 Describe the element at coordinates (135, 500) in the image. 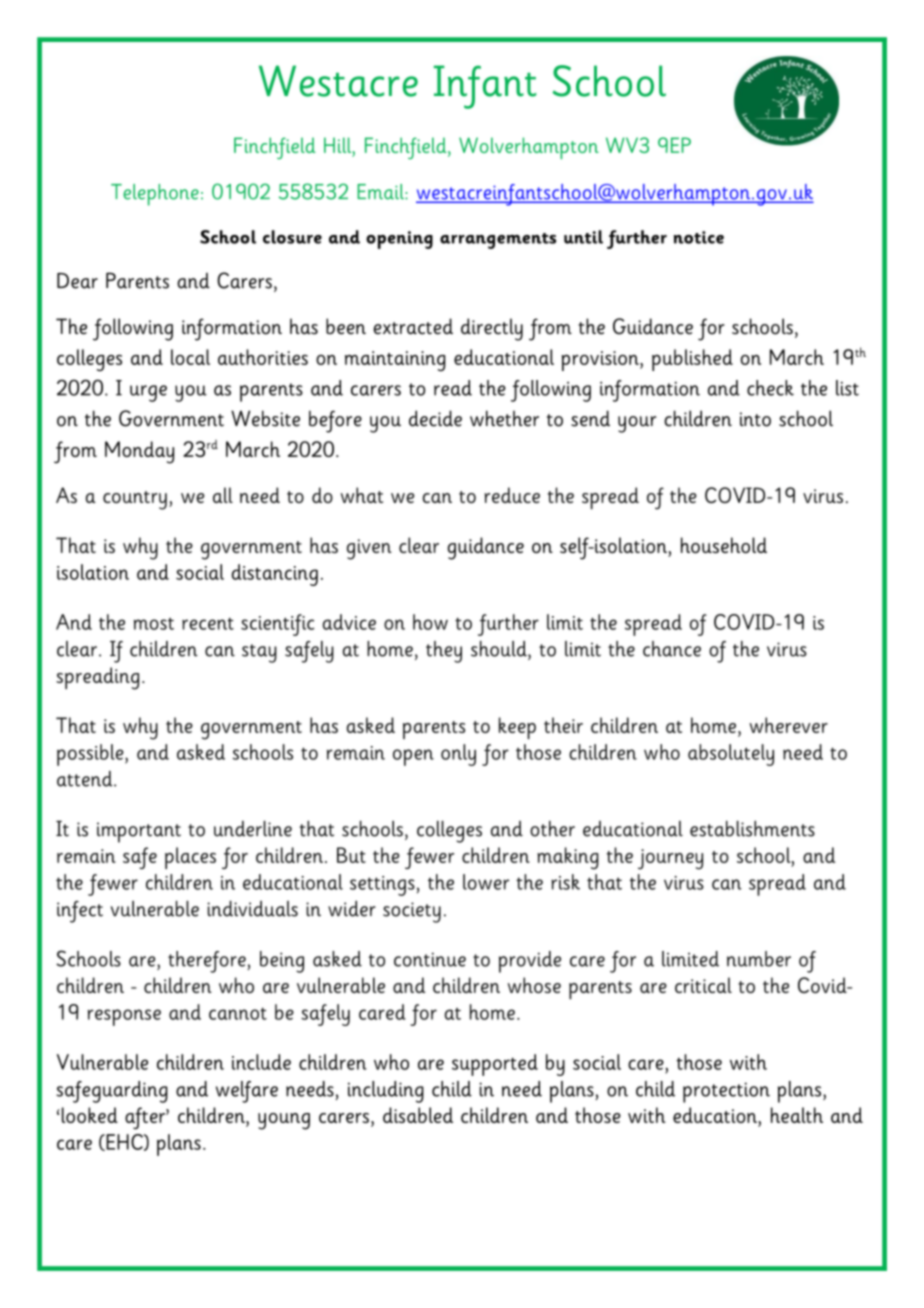

I see `country` at that location.
